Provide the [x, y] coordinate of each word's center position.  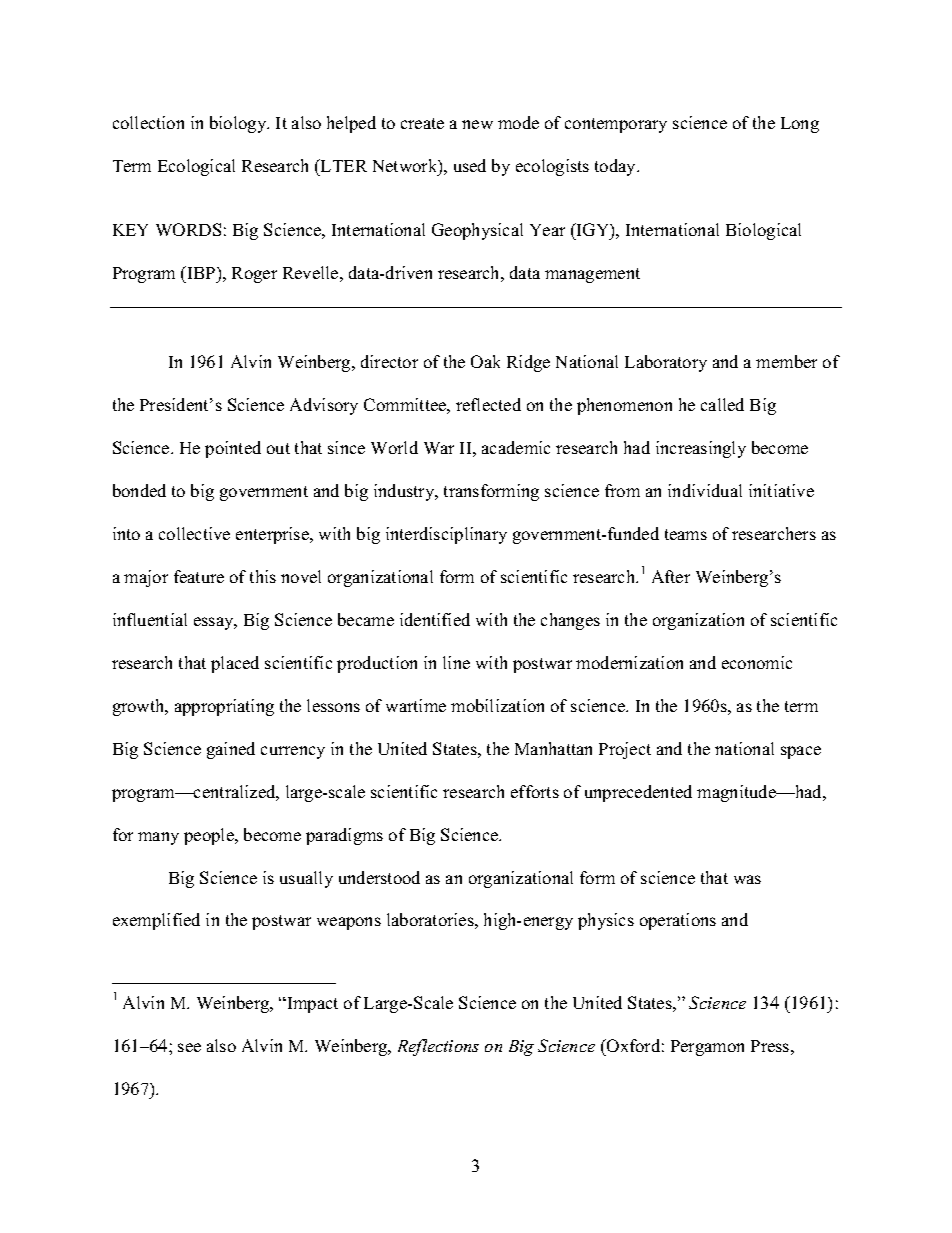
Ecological [196, 167]
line [456, 662]
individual [705, 490]
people [210, 836]
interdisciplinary [446, 535]
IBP [201, 272]
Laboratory [666, 363]
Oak [485, 361]
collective [194, 533]
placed [235, 664]
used [470, 165]
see [189, 1047]
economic [757, 662]
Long [800, 125]
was [747, 879]
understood [379, 877]
